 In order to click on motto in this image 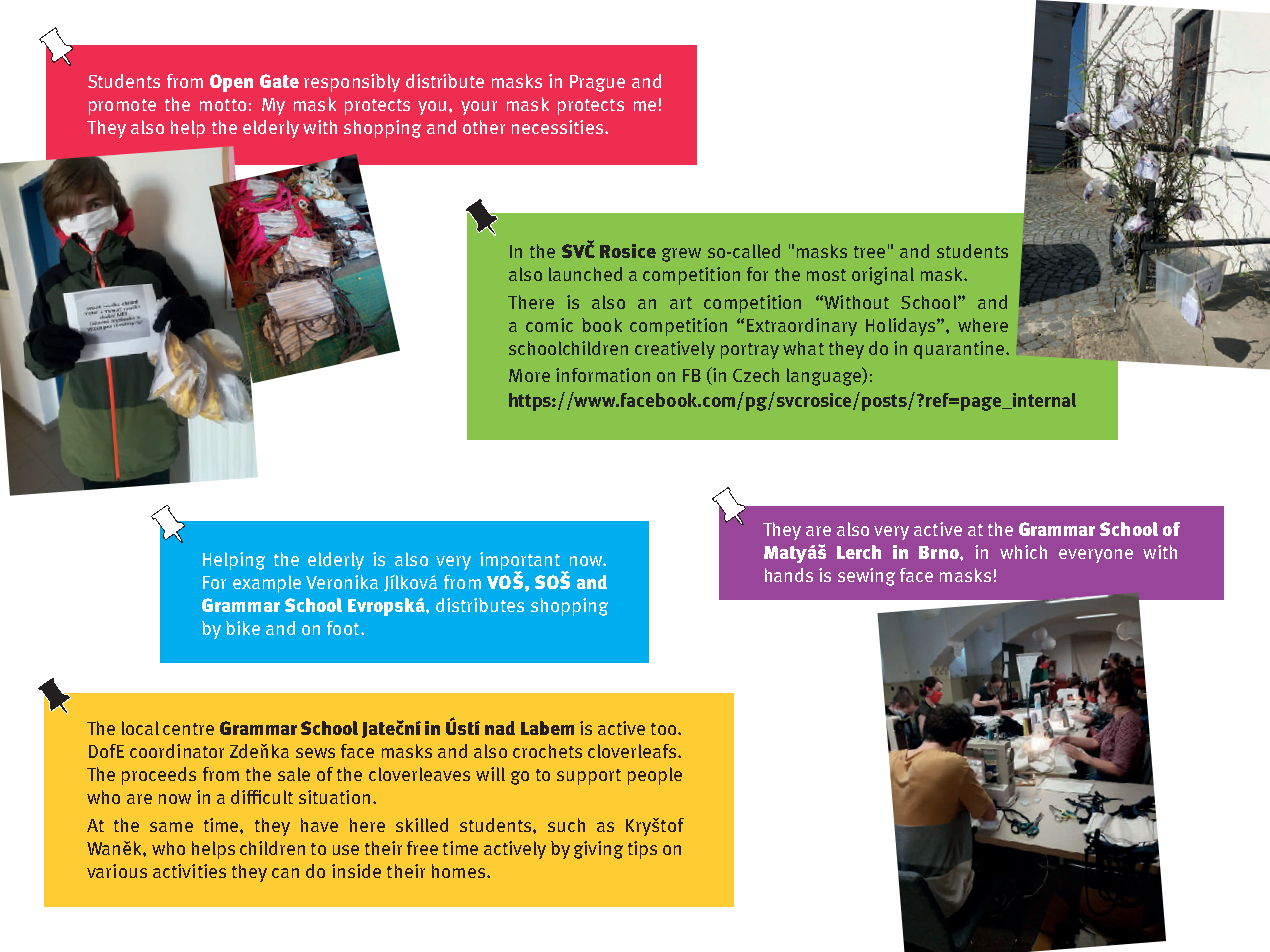, I will do `click(223, 105)`.
